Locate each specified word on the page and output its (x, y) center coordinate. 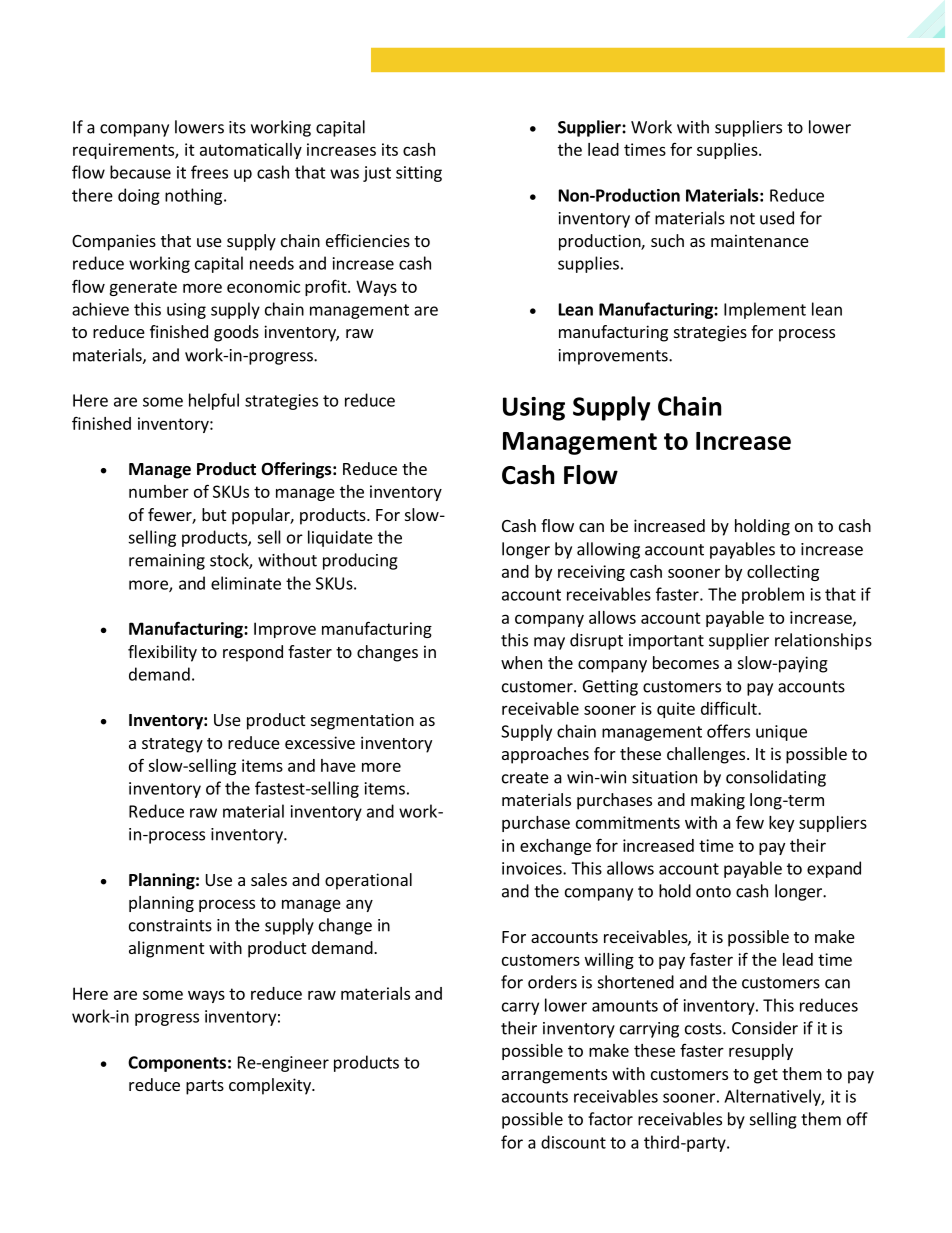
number (159, 491)
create (525, 778)
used (777, 218)
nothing (195, 196)
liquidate (340, 538)
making (718, 801)
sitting (419, 174)
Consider (765, 1028)
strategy (172, 745)
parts (205, 1087)
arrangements (554, 1076)
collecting (783, 573)
